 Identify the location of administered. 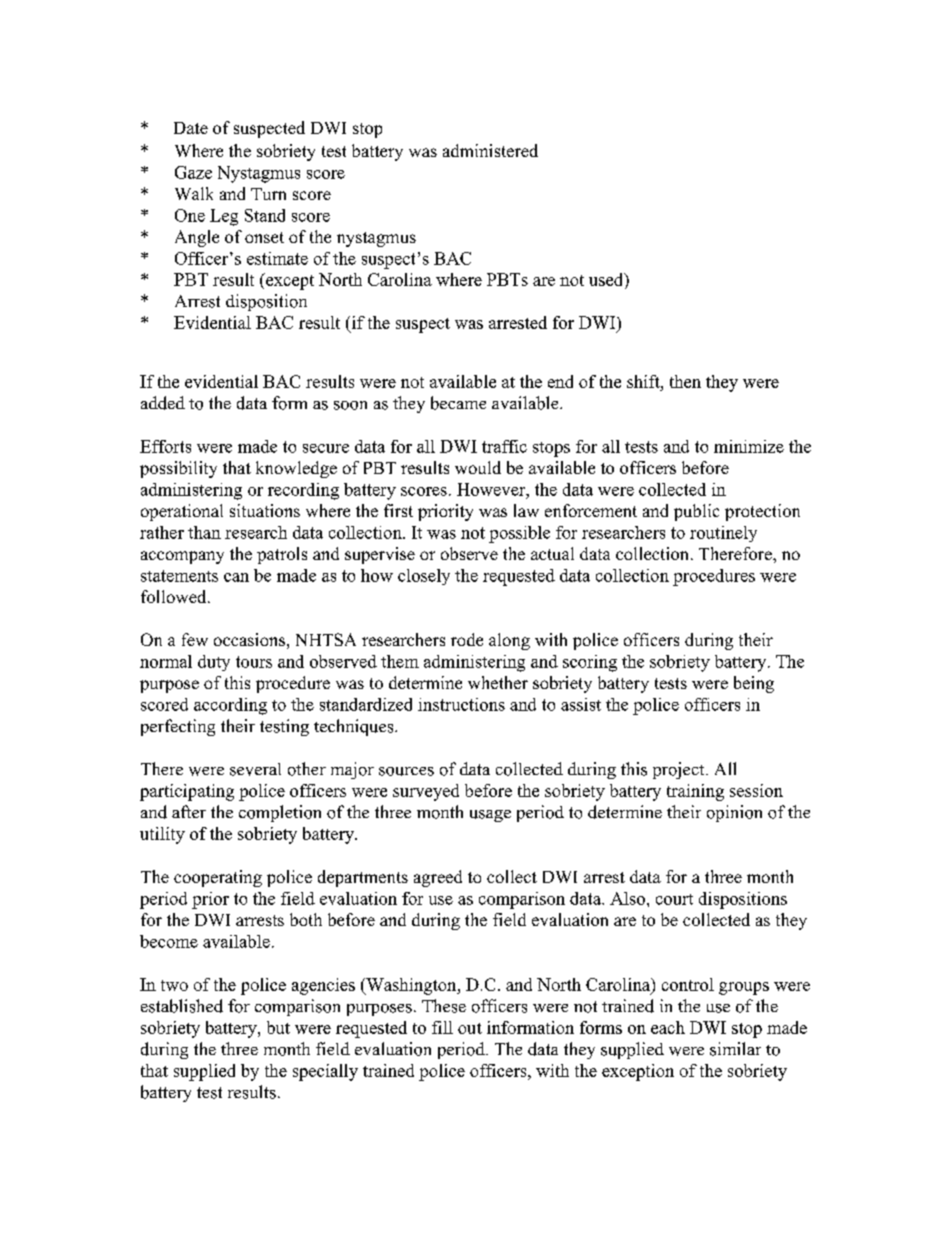
(490, 150).
